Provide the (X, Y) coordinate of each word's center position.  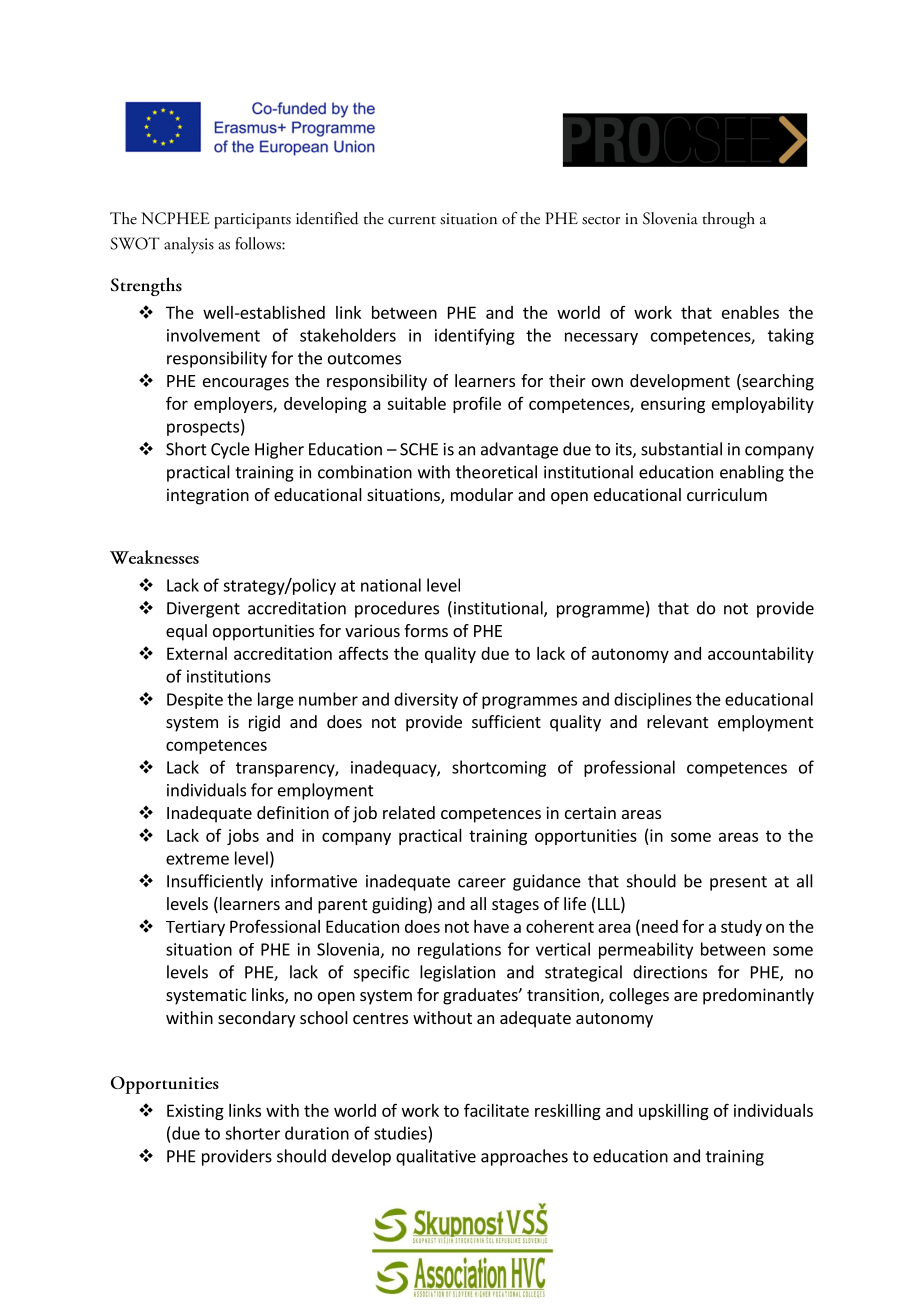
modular (482, 494)
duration (317, 1133)
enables (750, 312)
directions (670, 972)
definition (293, 812)
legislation (457, 973)
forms (426, 630)
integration (208, 496)
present (738, 883)
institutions (229, 676)
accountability (761, 655)
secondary (256, 1019)
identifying (475, 336)
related (409, 812)
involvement (213, 335)
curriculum (727, 494)
